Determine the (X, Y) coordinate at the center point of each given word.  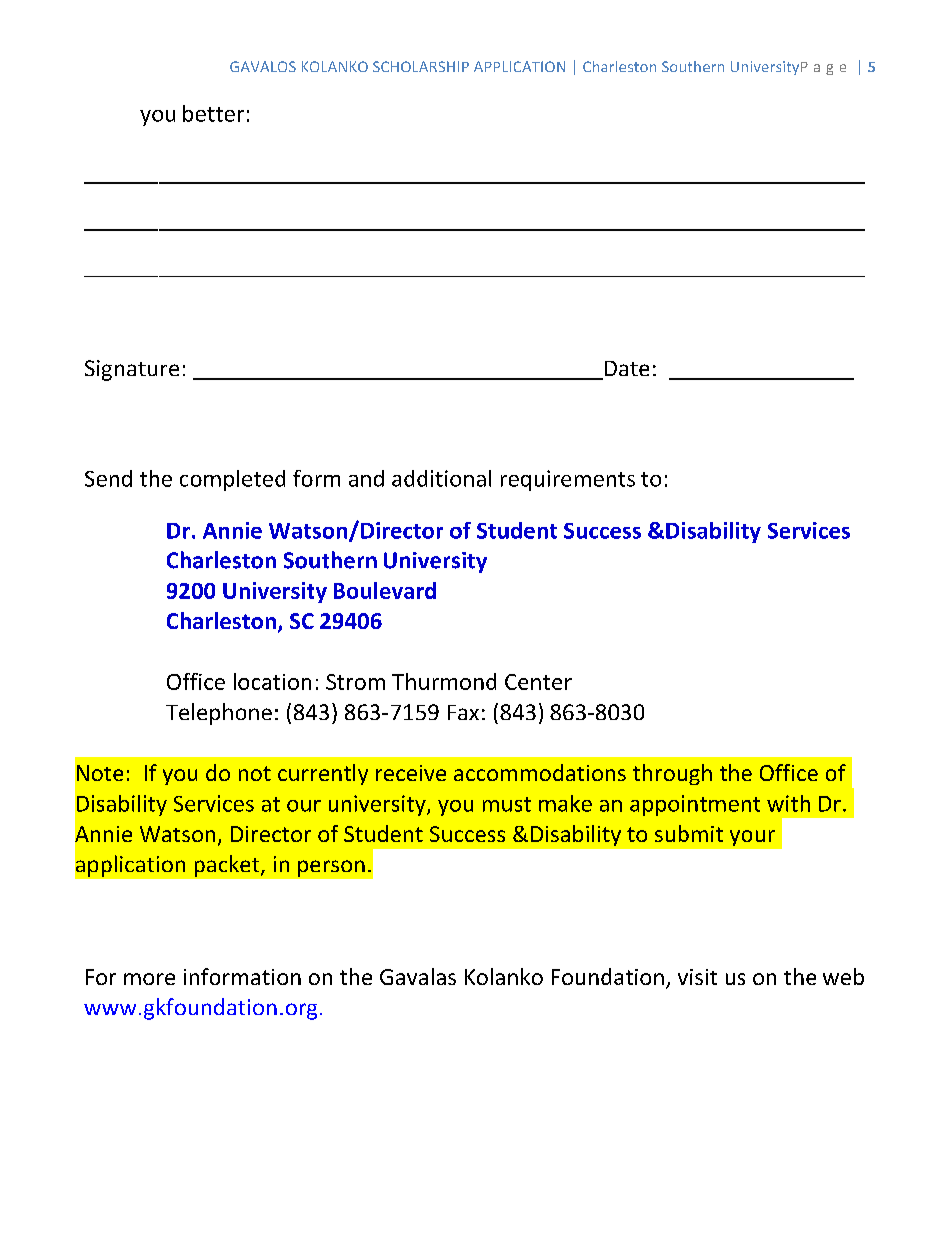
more (149, 979)
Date (625, 370)
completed (232, 480)
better (213, 113)
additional (441, 478)
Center (538, 682)
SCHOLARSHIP (421, 66)
